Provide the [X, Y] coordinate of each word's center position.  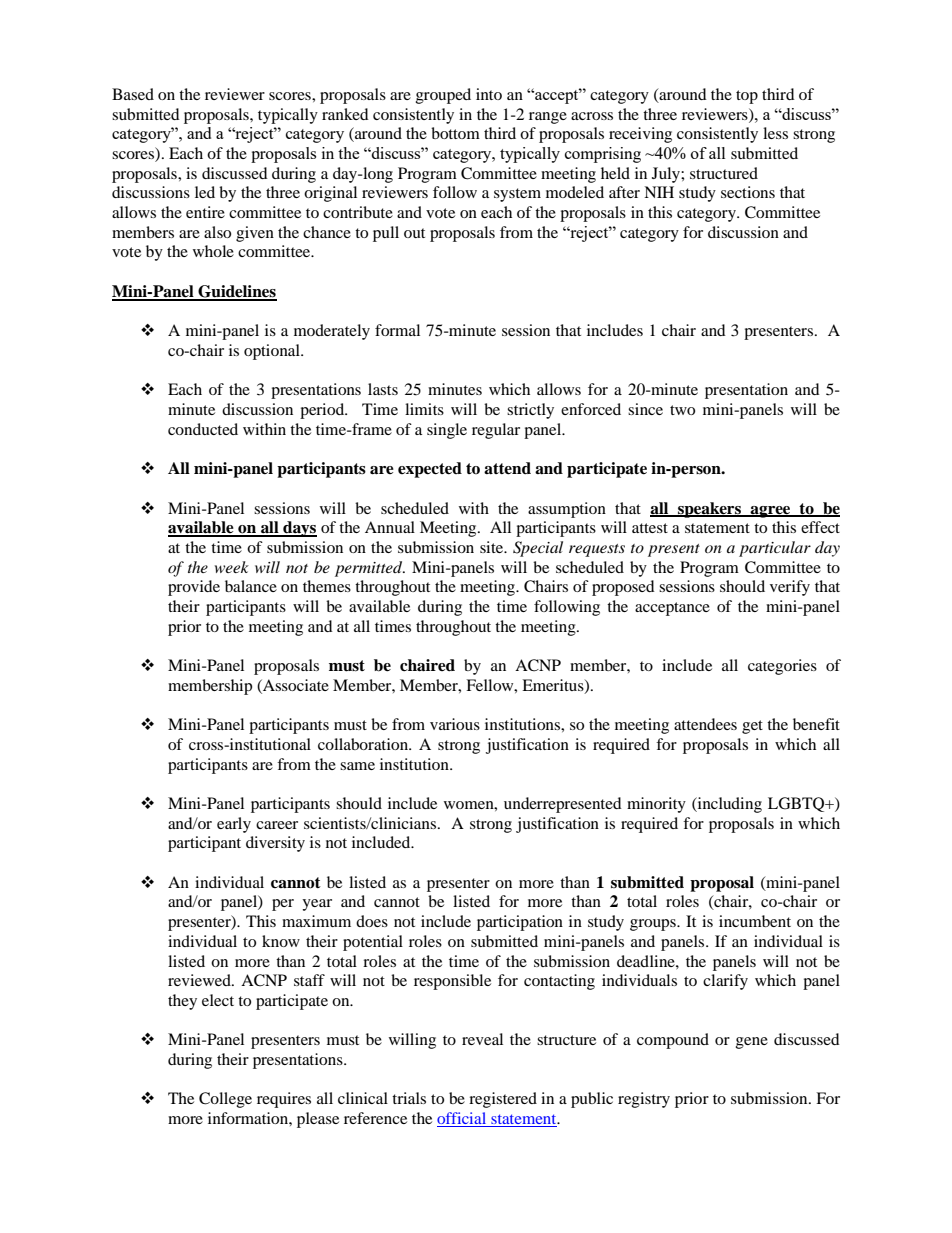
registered [503, 1100]
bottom [455, 133]
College [225, 1100]
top [747, 97]
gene [752, 1043]
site [493, 547]
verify [790, 588]
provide [194, 588]
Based [133, 94]
